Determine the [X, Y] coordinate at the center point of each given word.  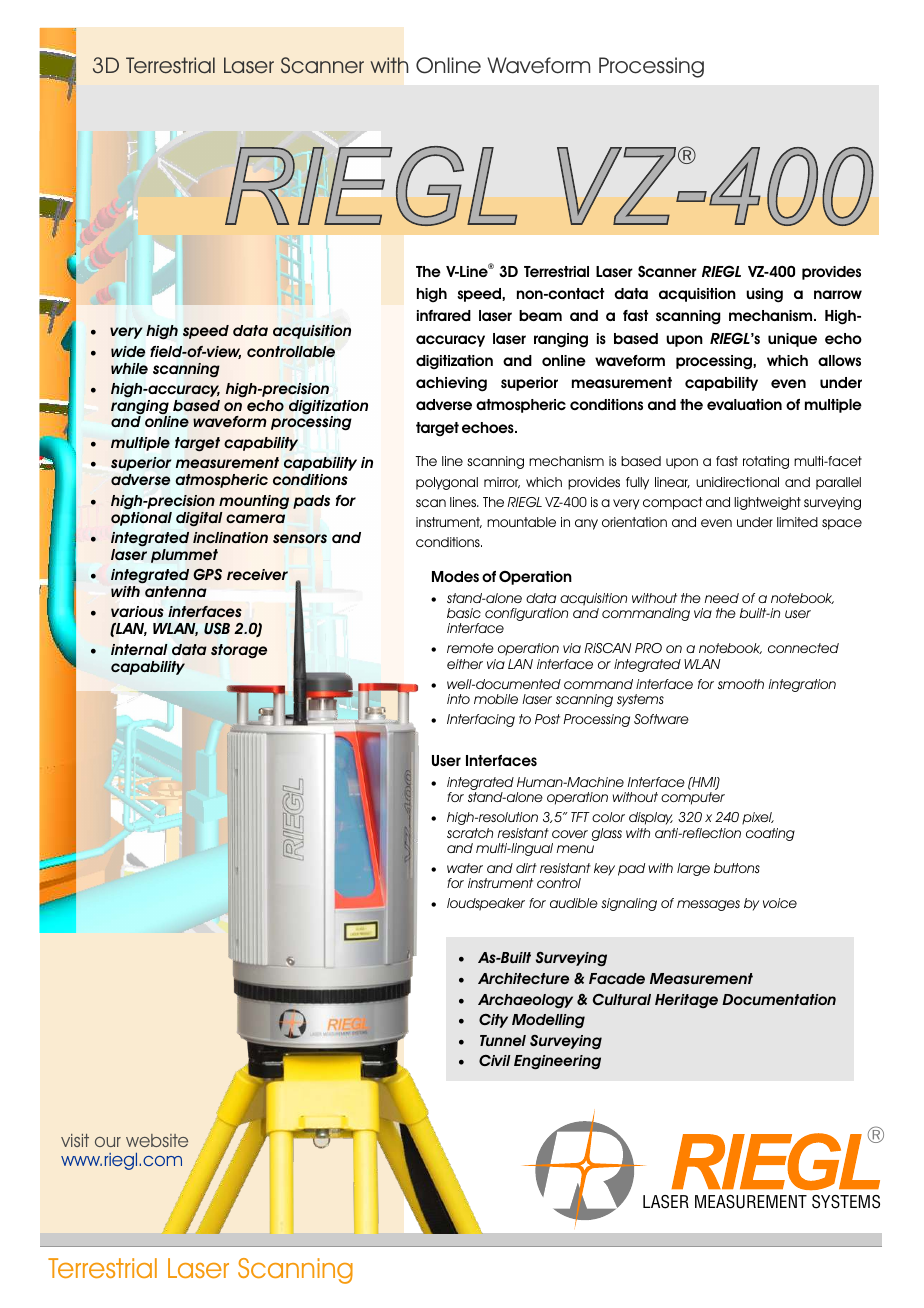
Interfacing [481, 720]
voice [780, 903]
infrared [444, 315]
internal [139, 650]
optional [141, 519]
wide [128, 351]
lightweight [767, 503]
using [764, 295]
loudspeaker [486, 904]
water [465, 868]
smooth [741, 684]
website [157, 1140]
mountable [521, 522]
